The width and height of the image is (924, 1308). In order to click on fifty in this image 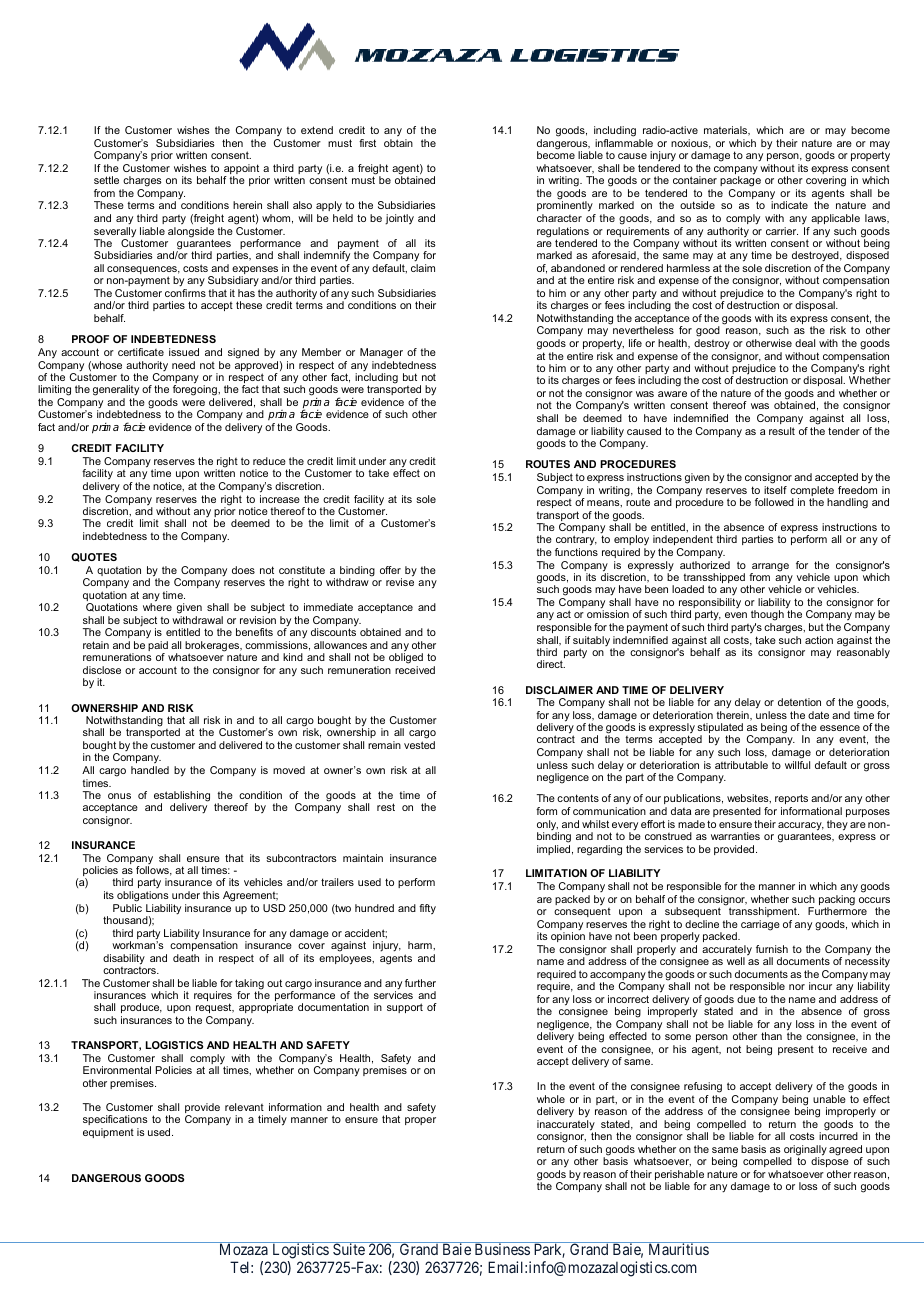, I will do `click(427, 909)`.
